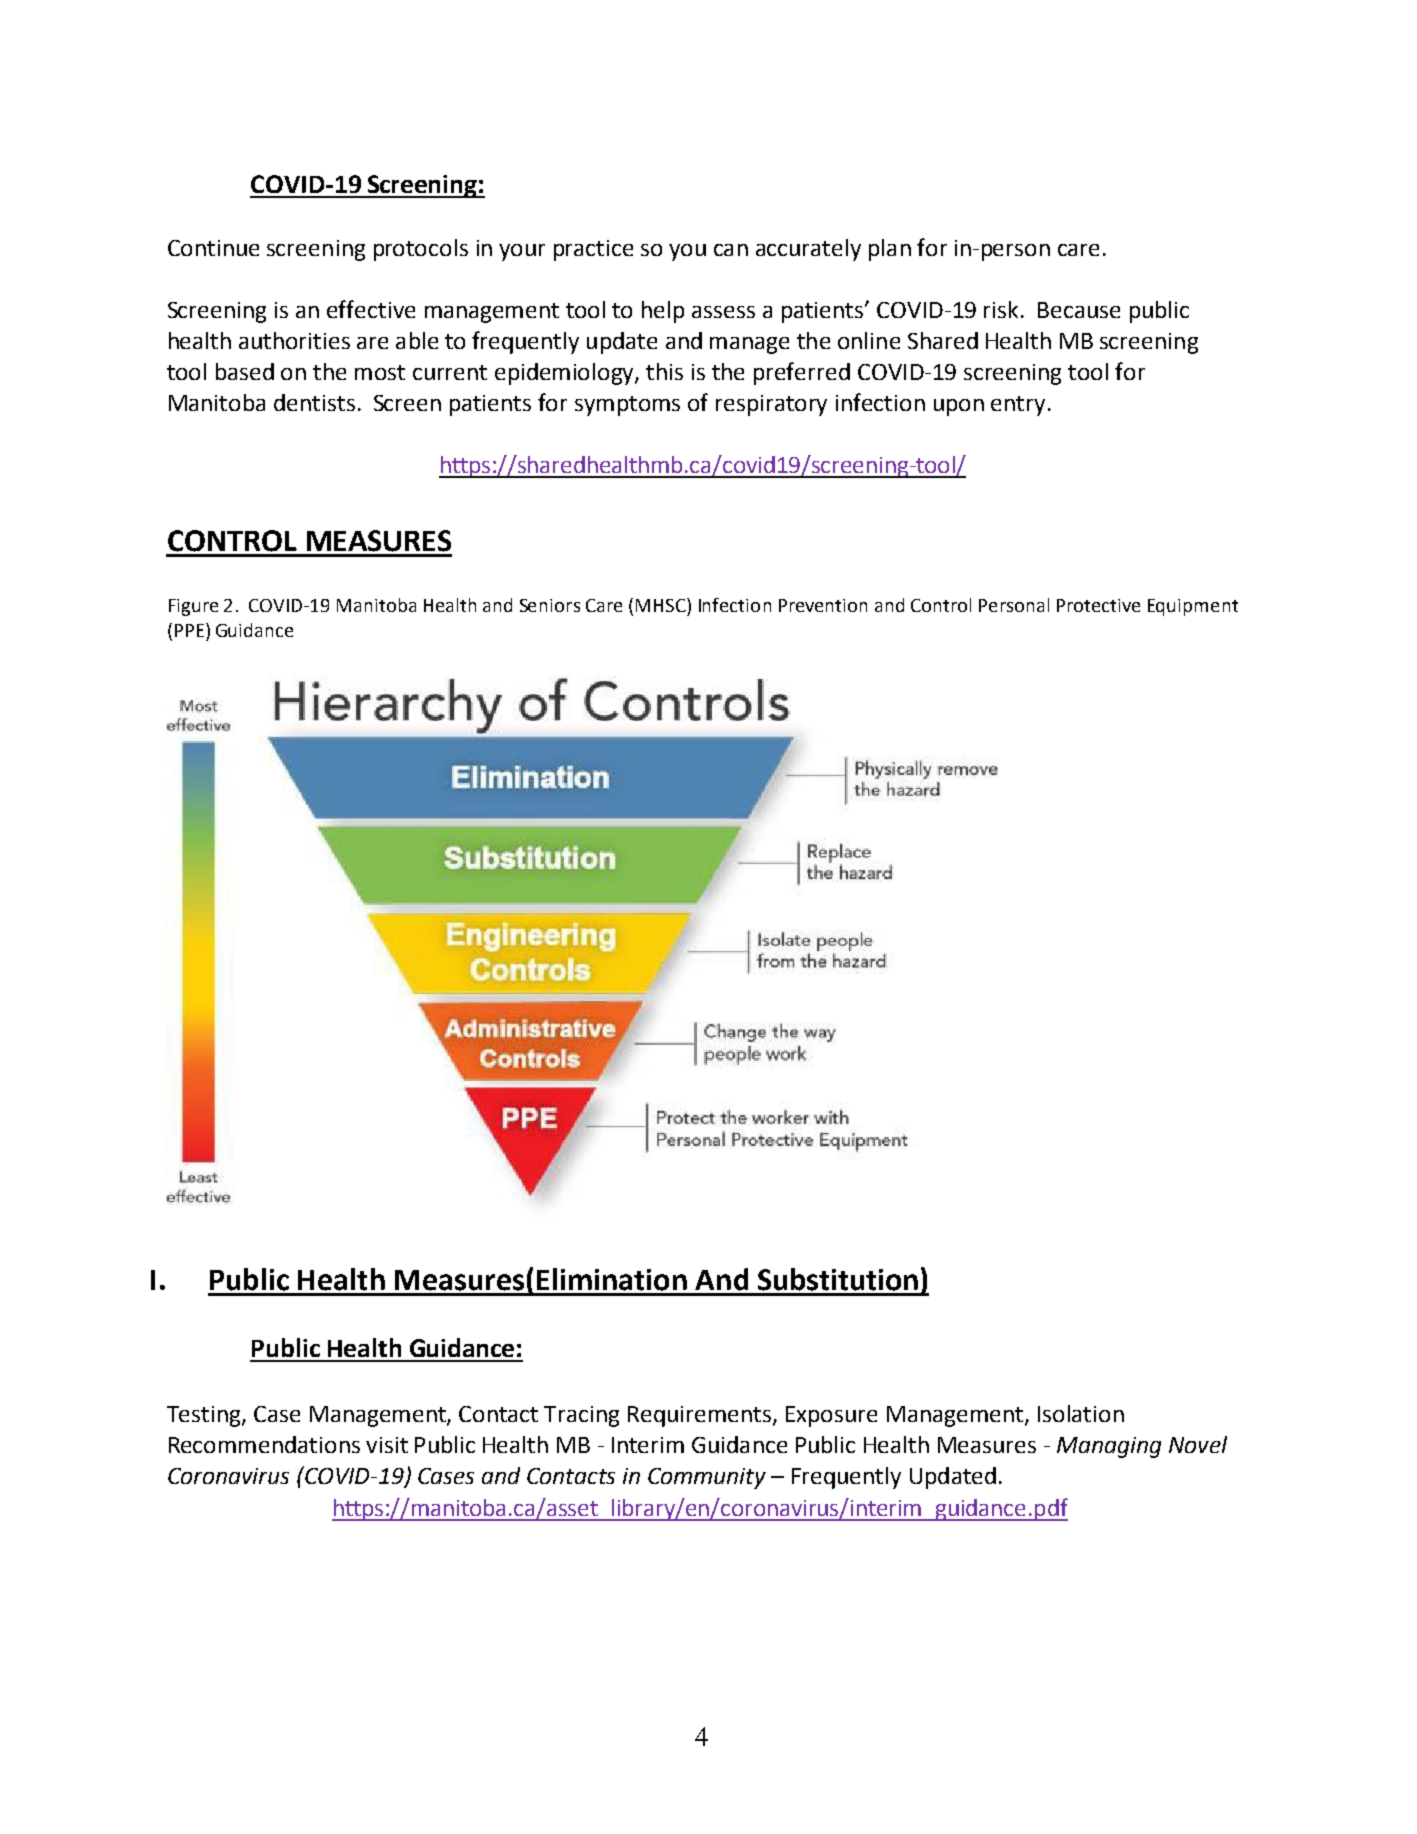 The height and width of the image is (1834, 1417). I want to click on effective, so click(371, 309).
